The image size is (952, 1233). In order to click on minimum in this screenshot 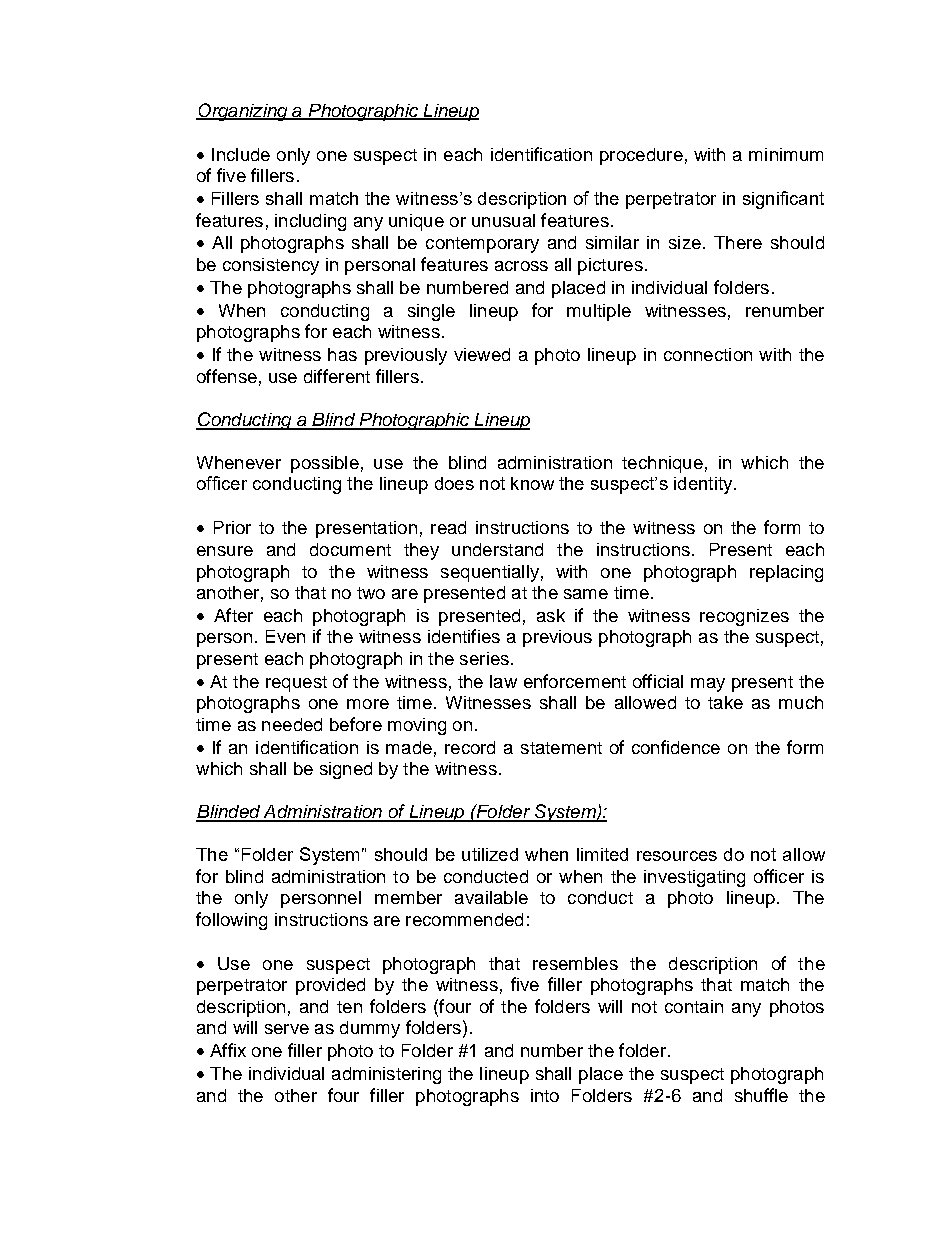, I will do `click(786, 154)`.
